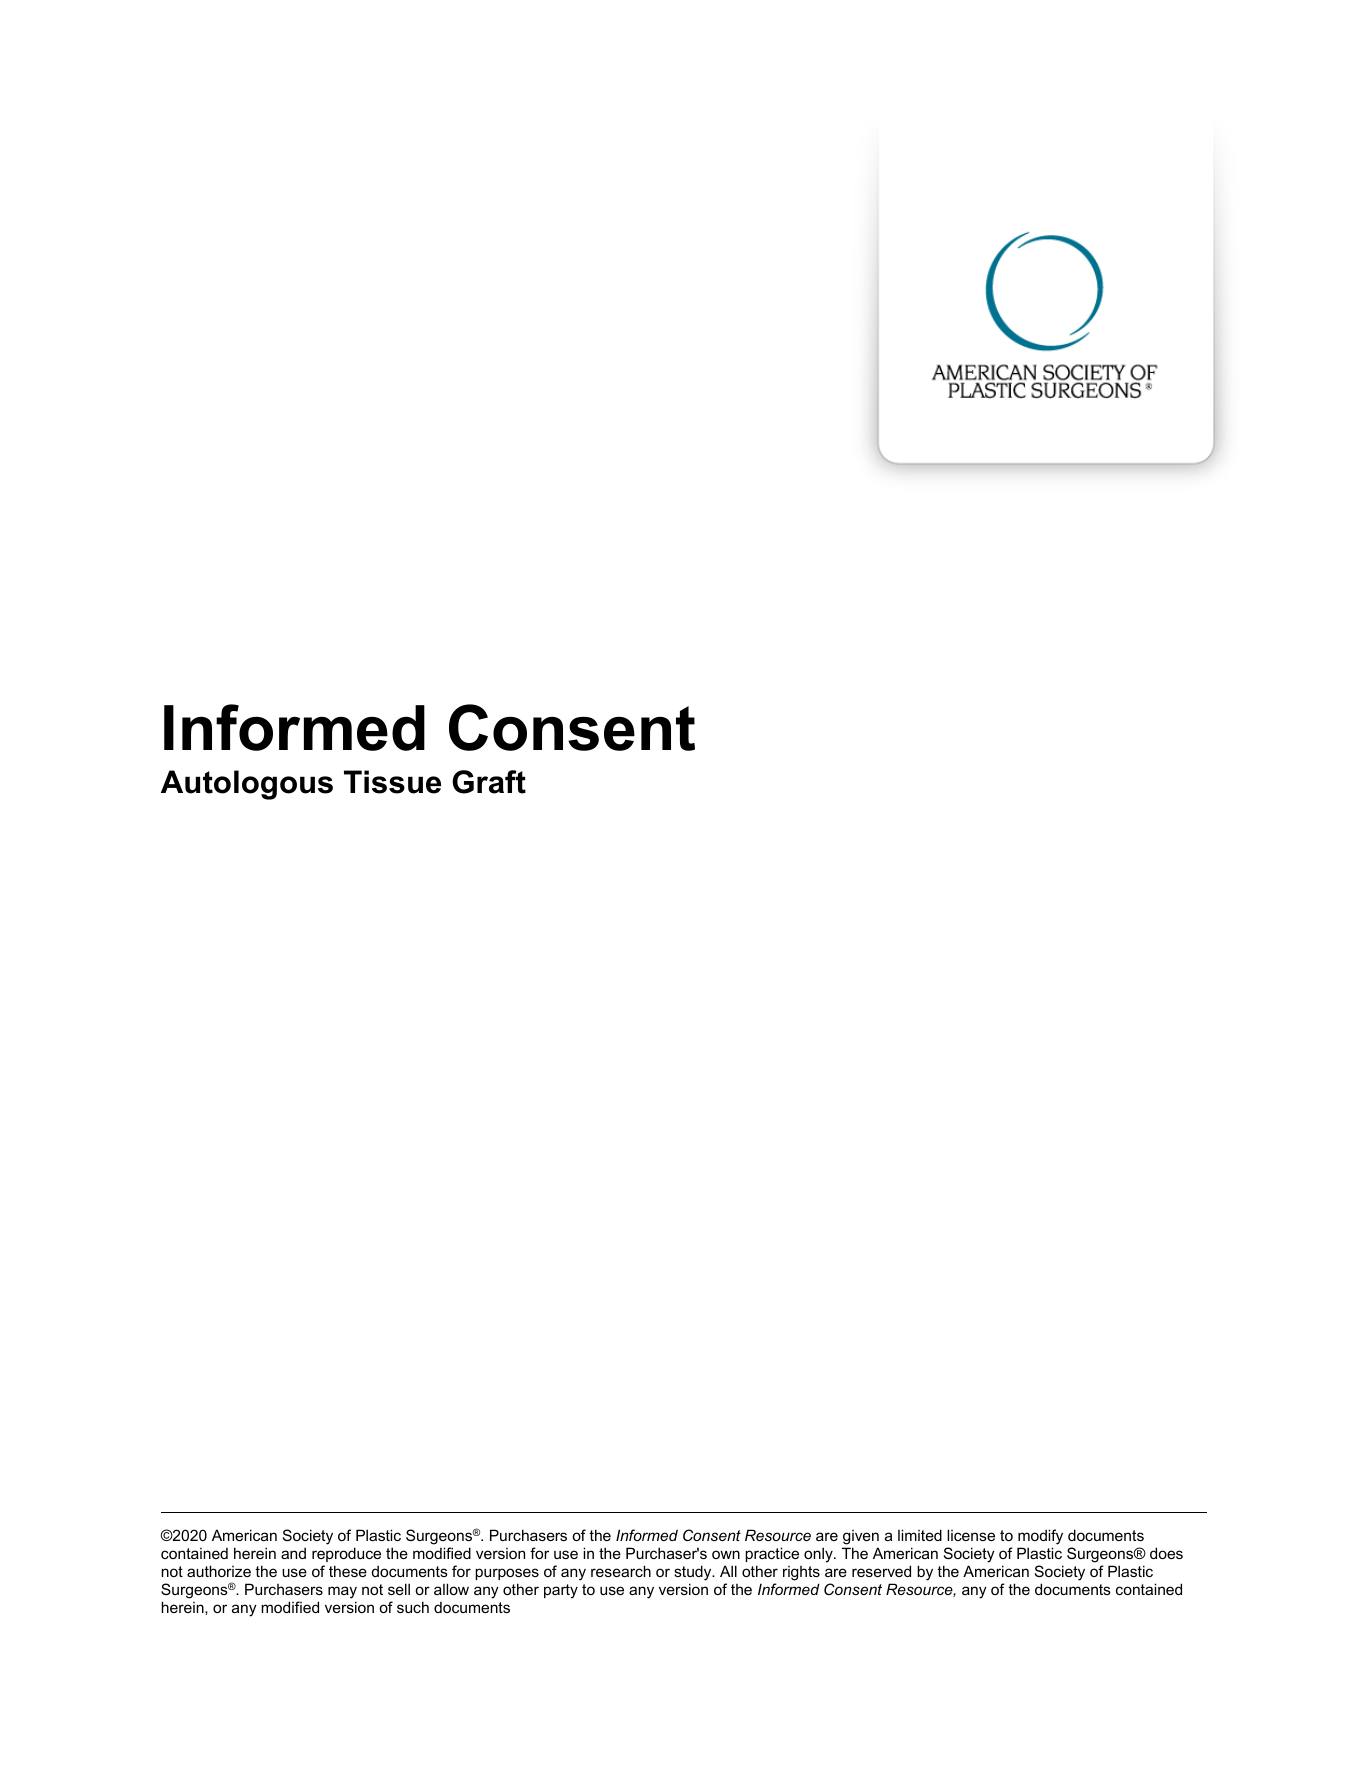 The height and width of the screenshot is (1770, 1368). Describe the element at coordinates (489, 782) in the screenshot. I see `Graft` at that location.
